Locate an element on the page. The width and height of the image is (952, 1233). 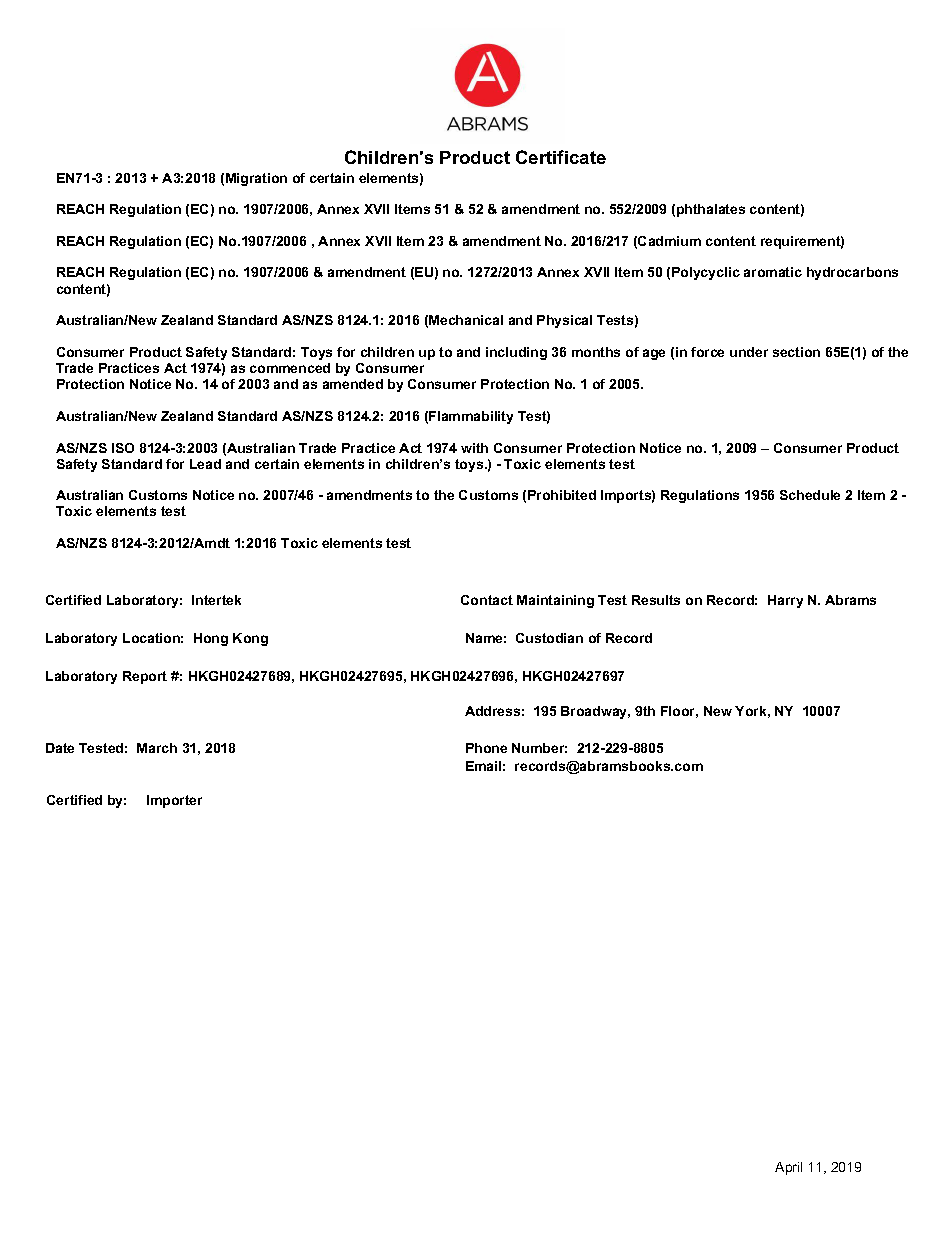
Phone is located at coordinates (486, 748).
